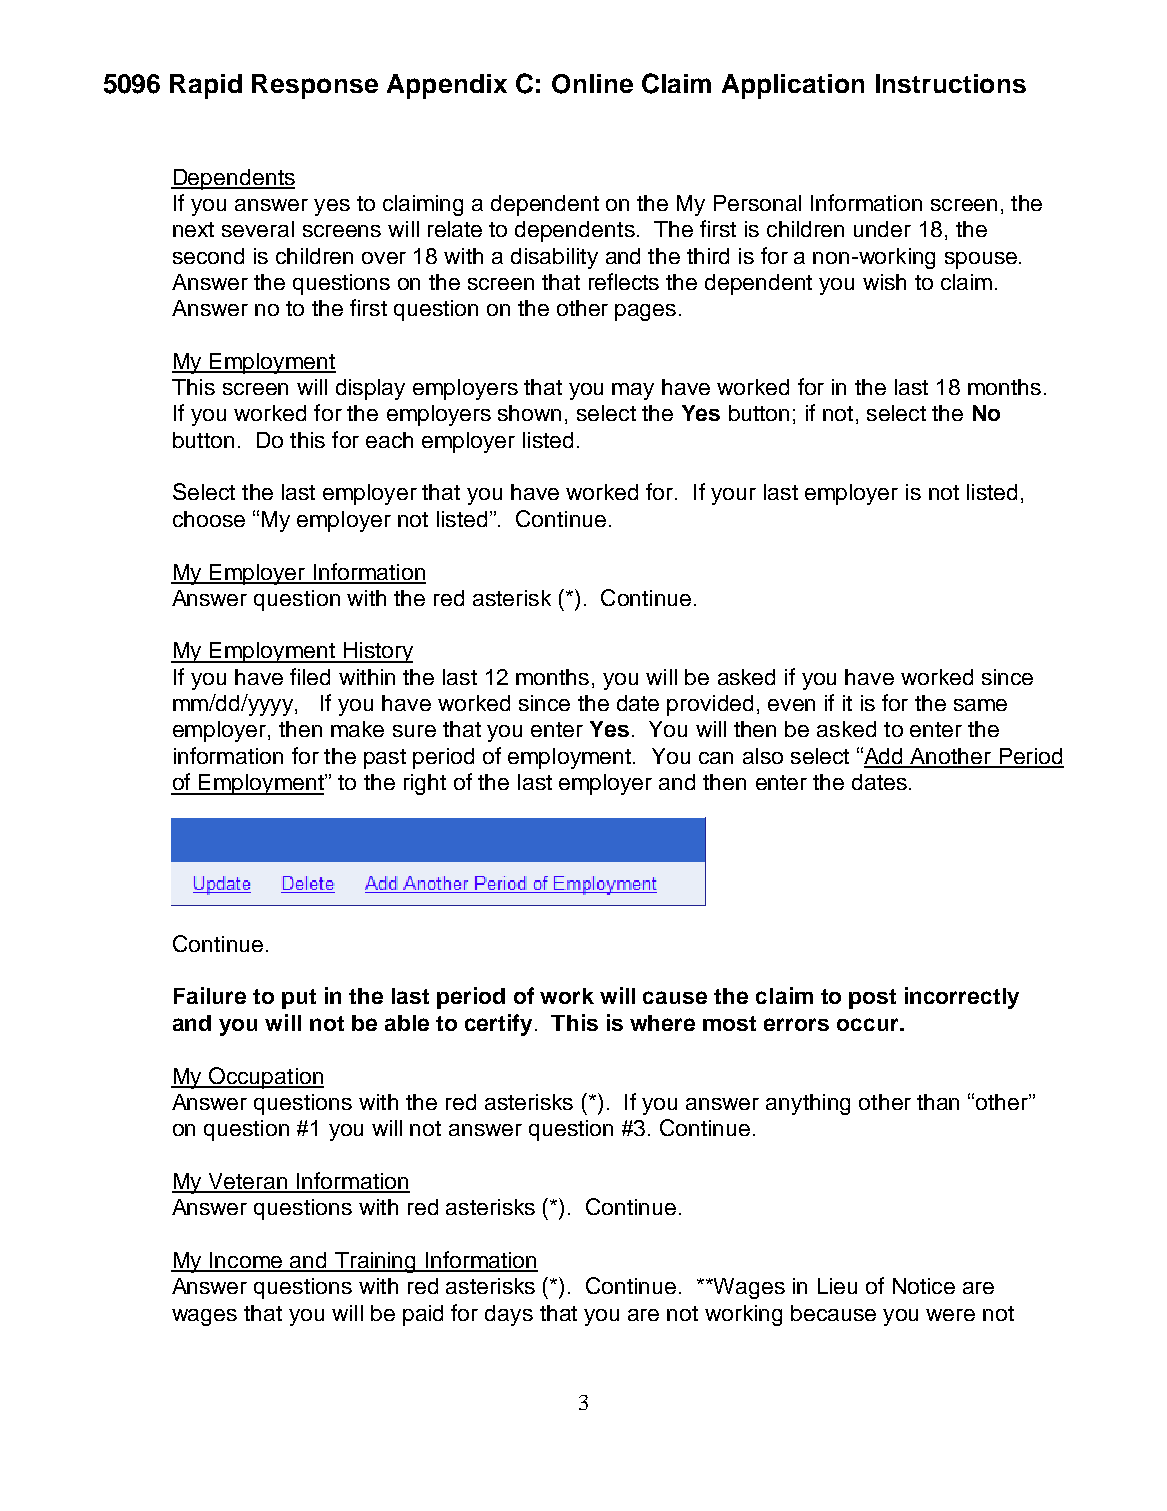  What do you see at coordinates (299, 999) in the image?
I see `put` at bounding box center [299, 999].
